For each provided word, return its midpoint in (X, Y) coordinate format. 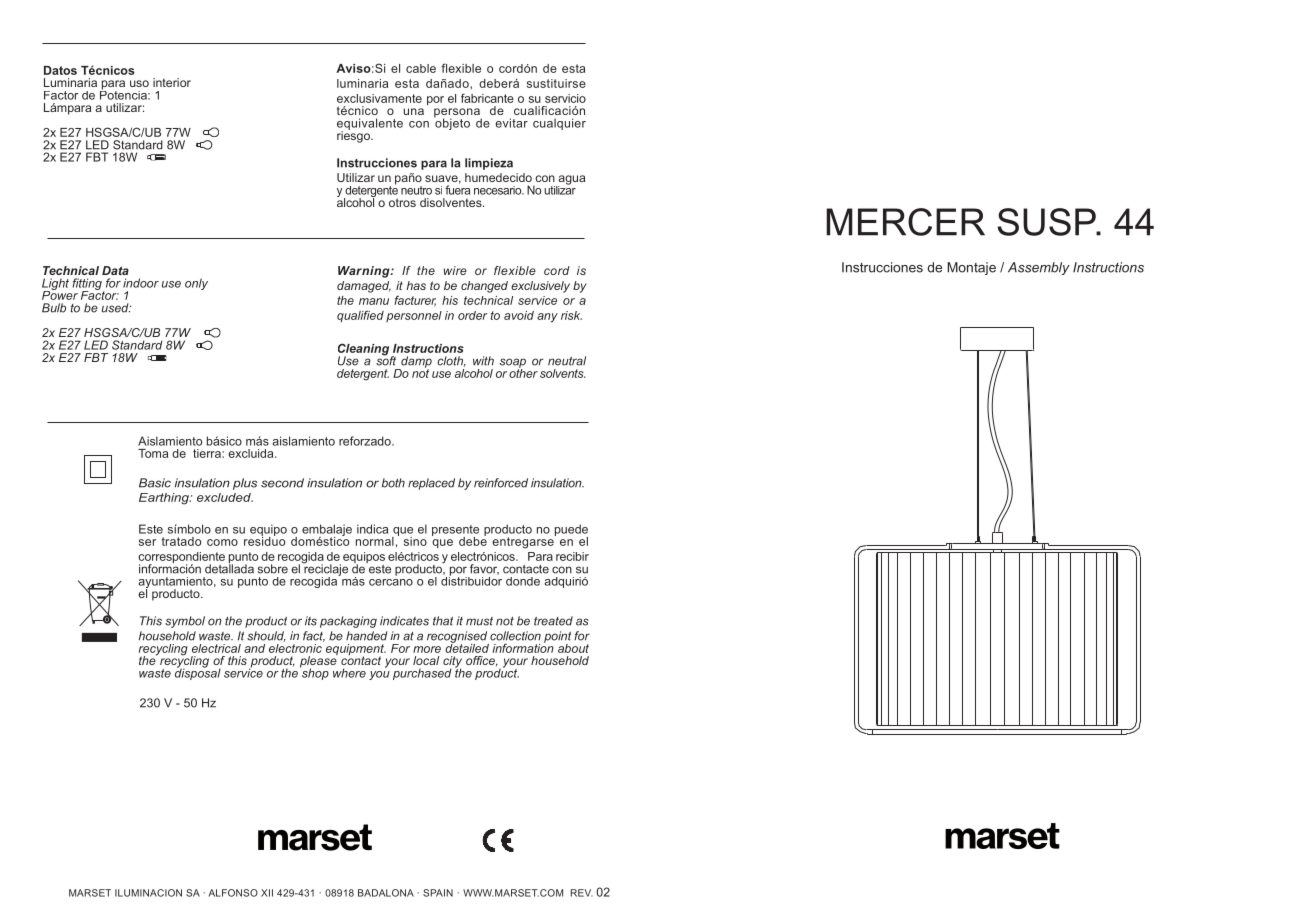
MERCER (905, 222)
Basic (155, 483)
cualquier (559, 124)
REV (582, 893)
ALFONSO (233, 893)
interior (172, 82)
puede (571, 531)
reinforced (501, 483)
